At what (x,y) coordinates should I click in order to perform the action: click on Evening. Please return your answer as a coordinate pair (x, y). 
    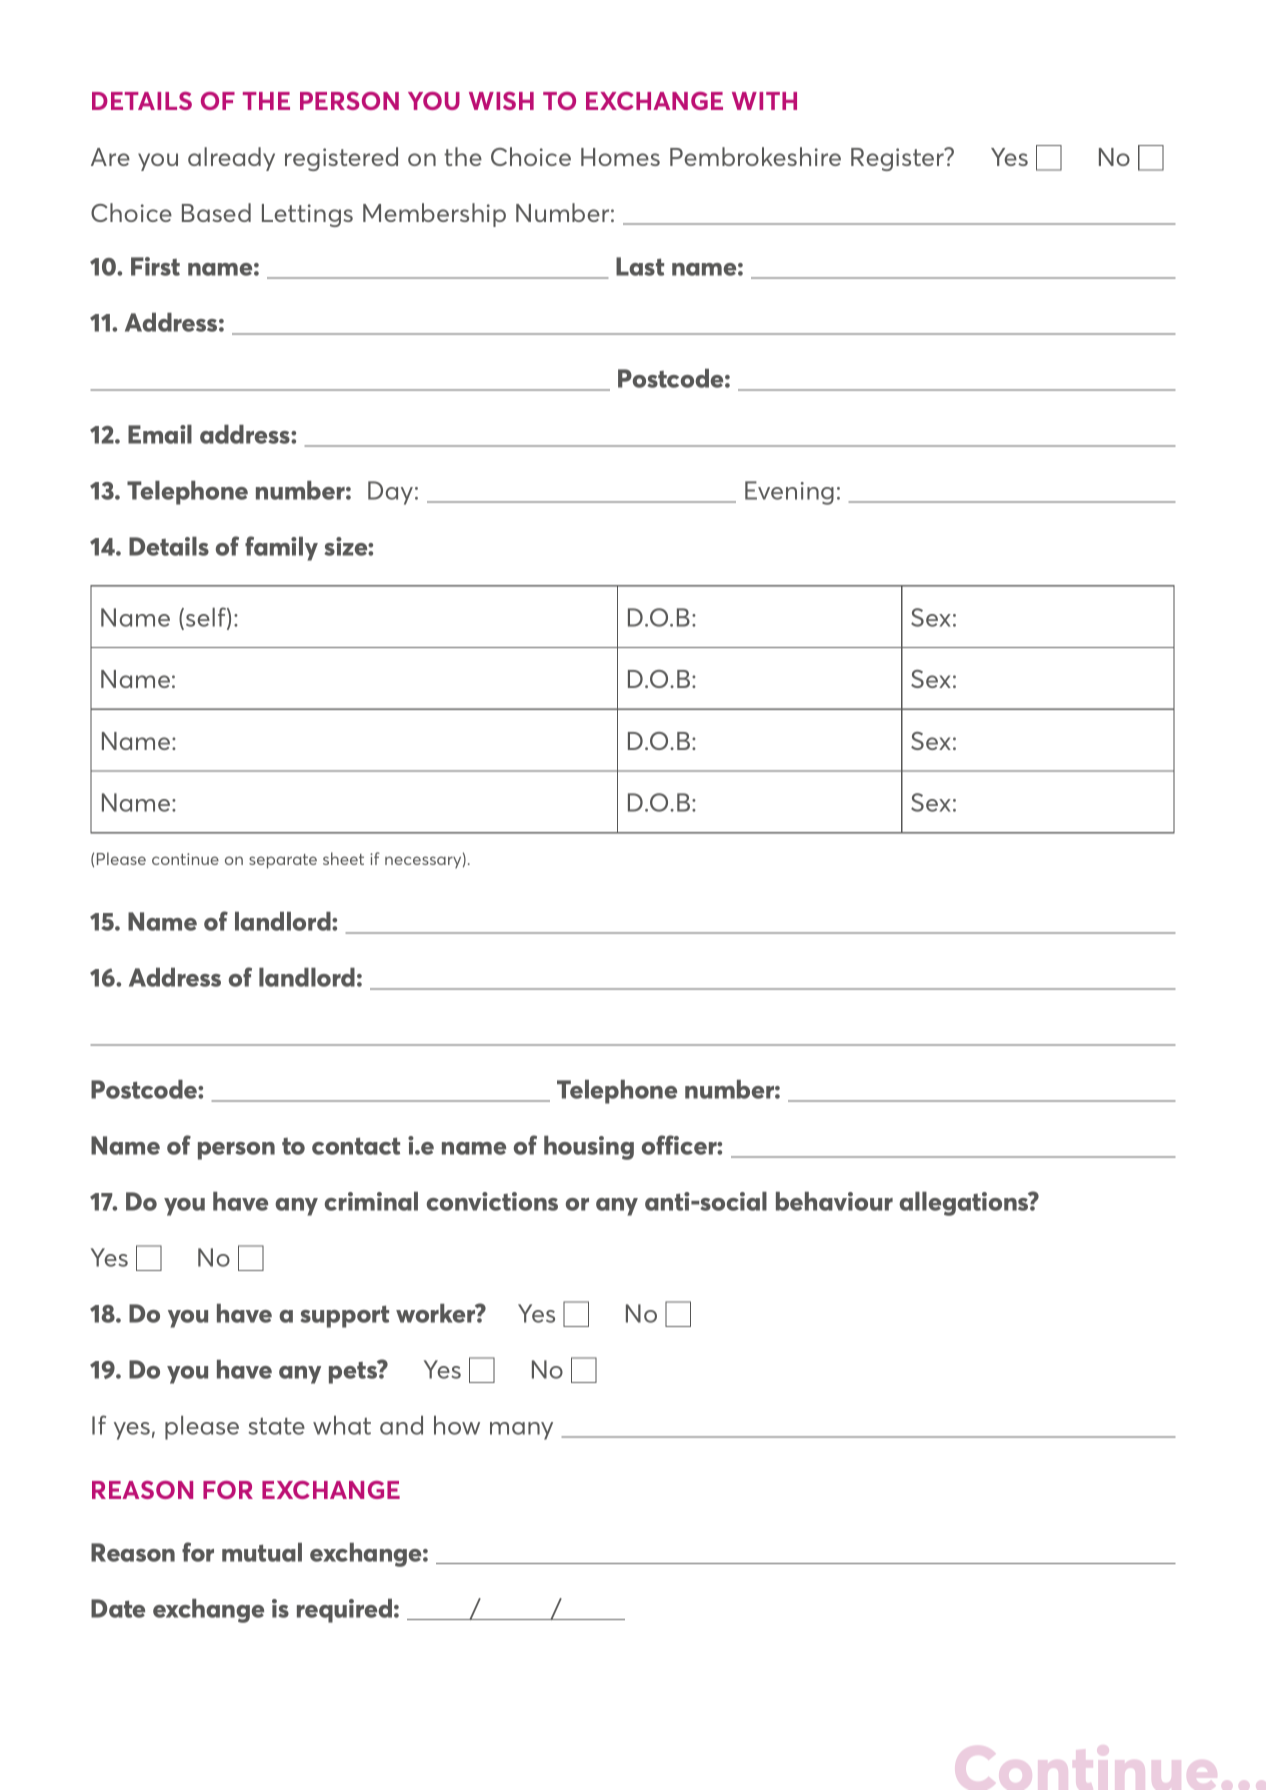
    Looking at the image, I should click on (789, 493).
